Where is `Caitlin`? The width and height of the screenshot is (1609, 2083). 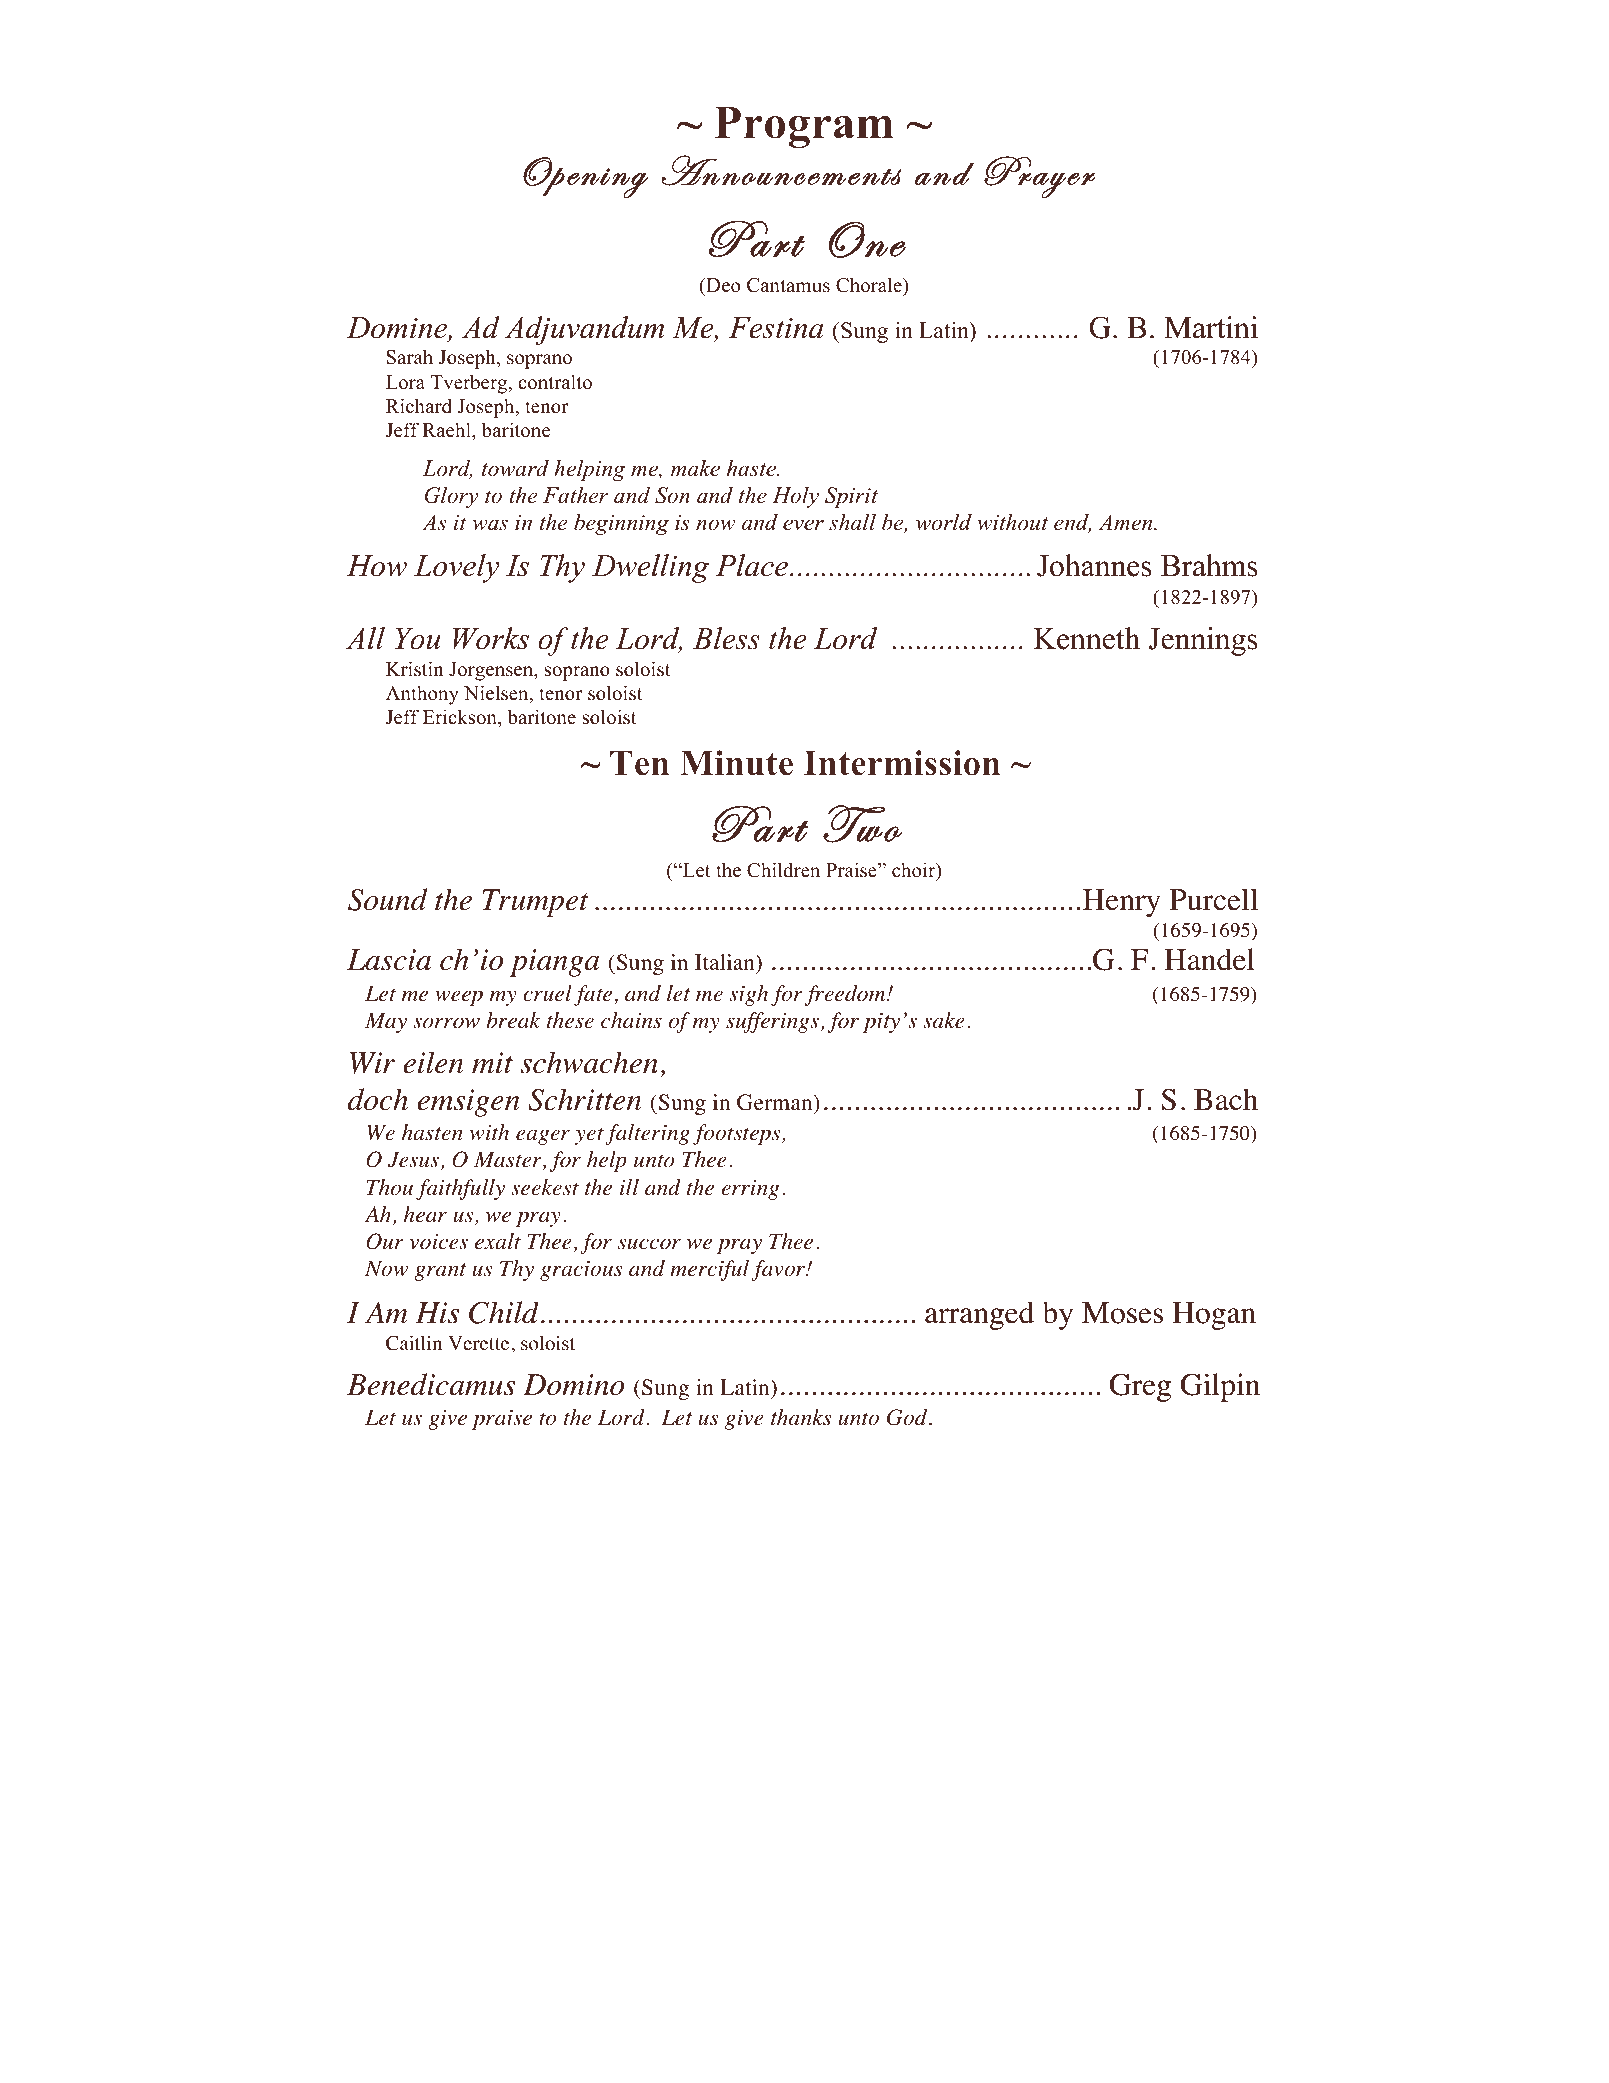 Caitlin is located at coordinates (414, 1343).
